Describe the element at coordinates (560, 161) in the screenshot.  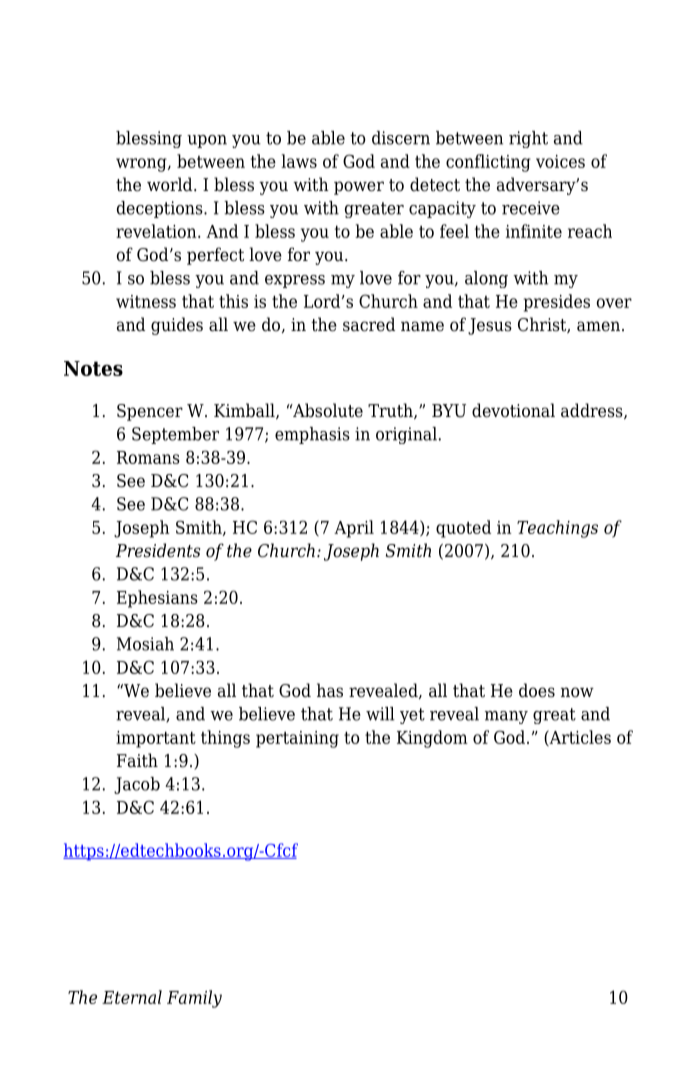
I see `voices` at that location.
